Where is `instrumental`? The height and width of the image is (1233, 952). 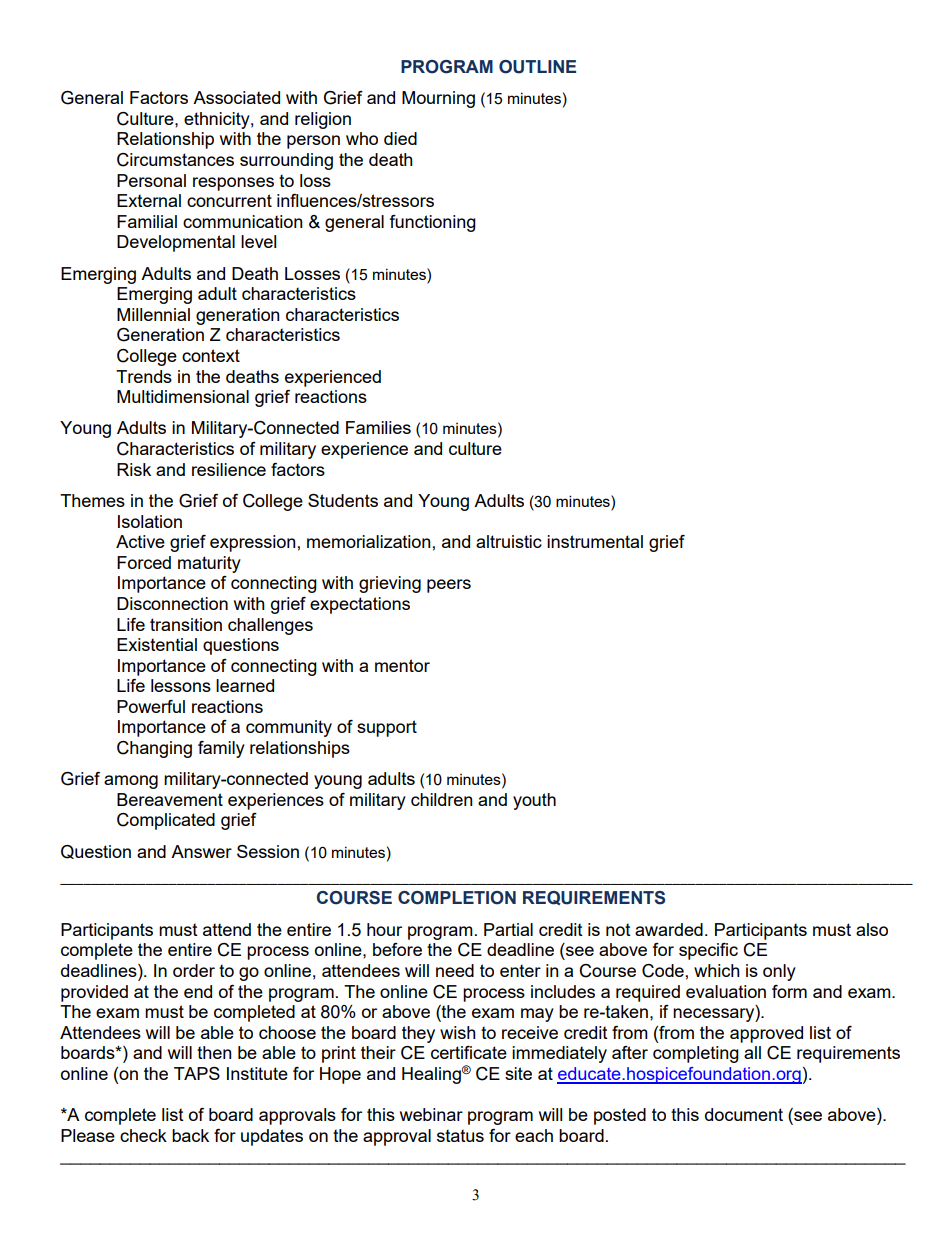 instrumental is located at coordinates (595, 541).
